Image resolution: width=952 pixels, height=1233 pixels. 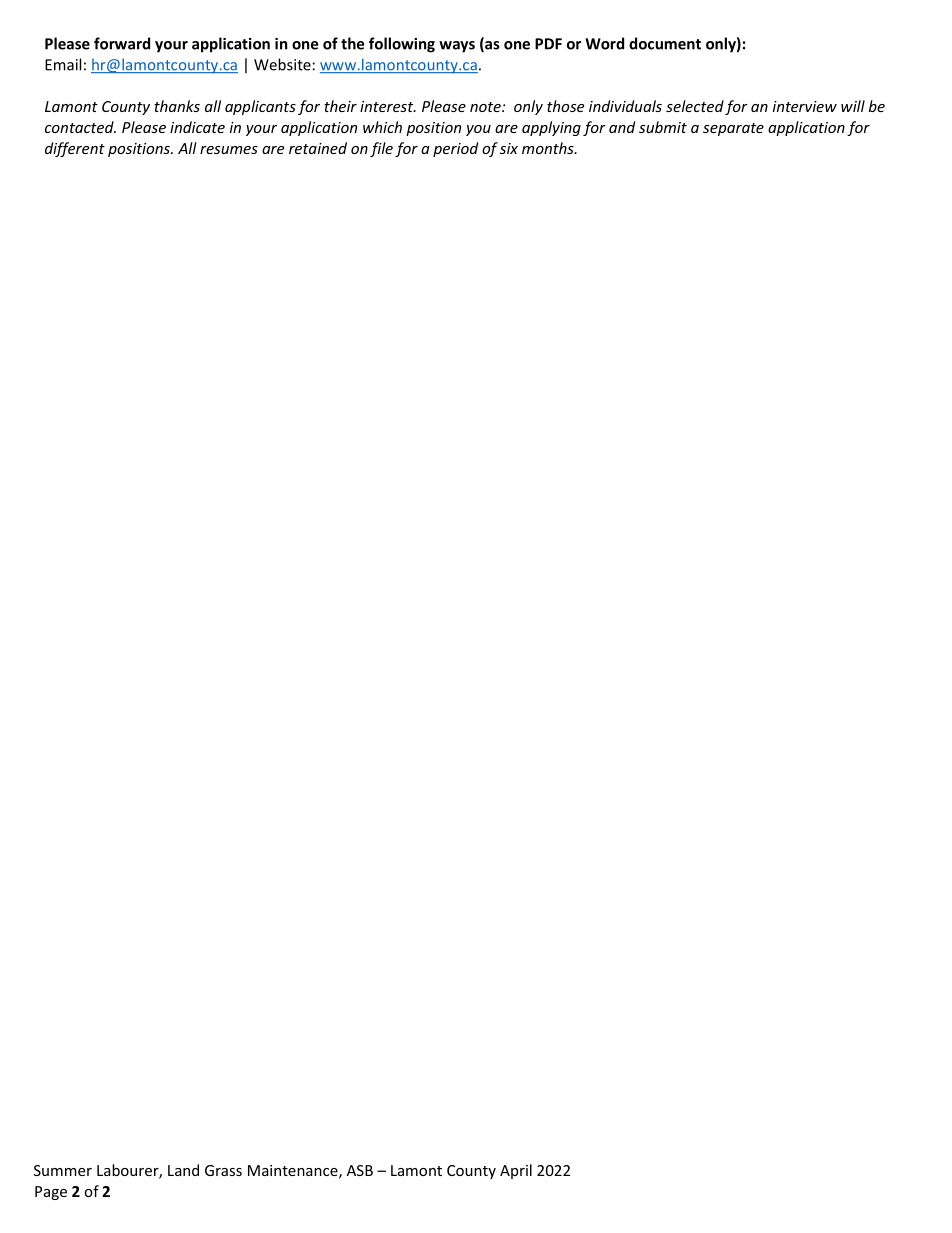 I want to click on period, so click(x=455, y=149).
